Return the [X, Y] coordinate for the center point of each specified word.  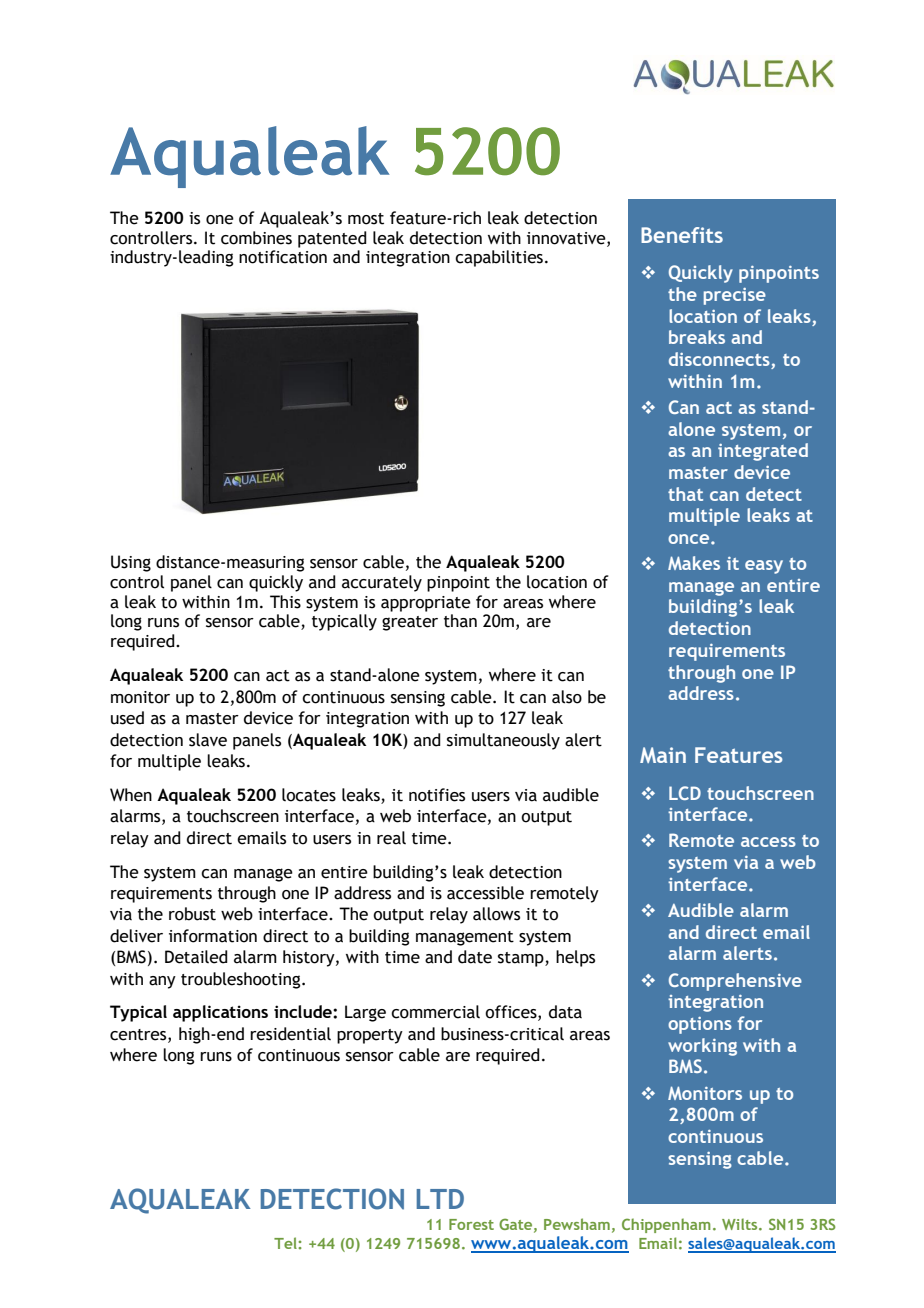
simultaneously [503, 741]
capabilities [500, 258]
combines [256, 238]
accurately [382, 583]
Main [663, 755]
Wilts [741, 1224]
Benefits [682, 235]
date [475, 957]
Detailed [196, 957]
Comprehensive [735, 982]
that [685, 494]
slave [208, 740]
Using [131, 563]
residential [290, 1034]
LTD [440, 1199]
